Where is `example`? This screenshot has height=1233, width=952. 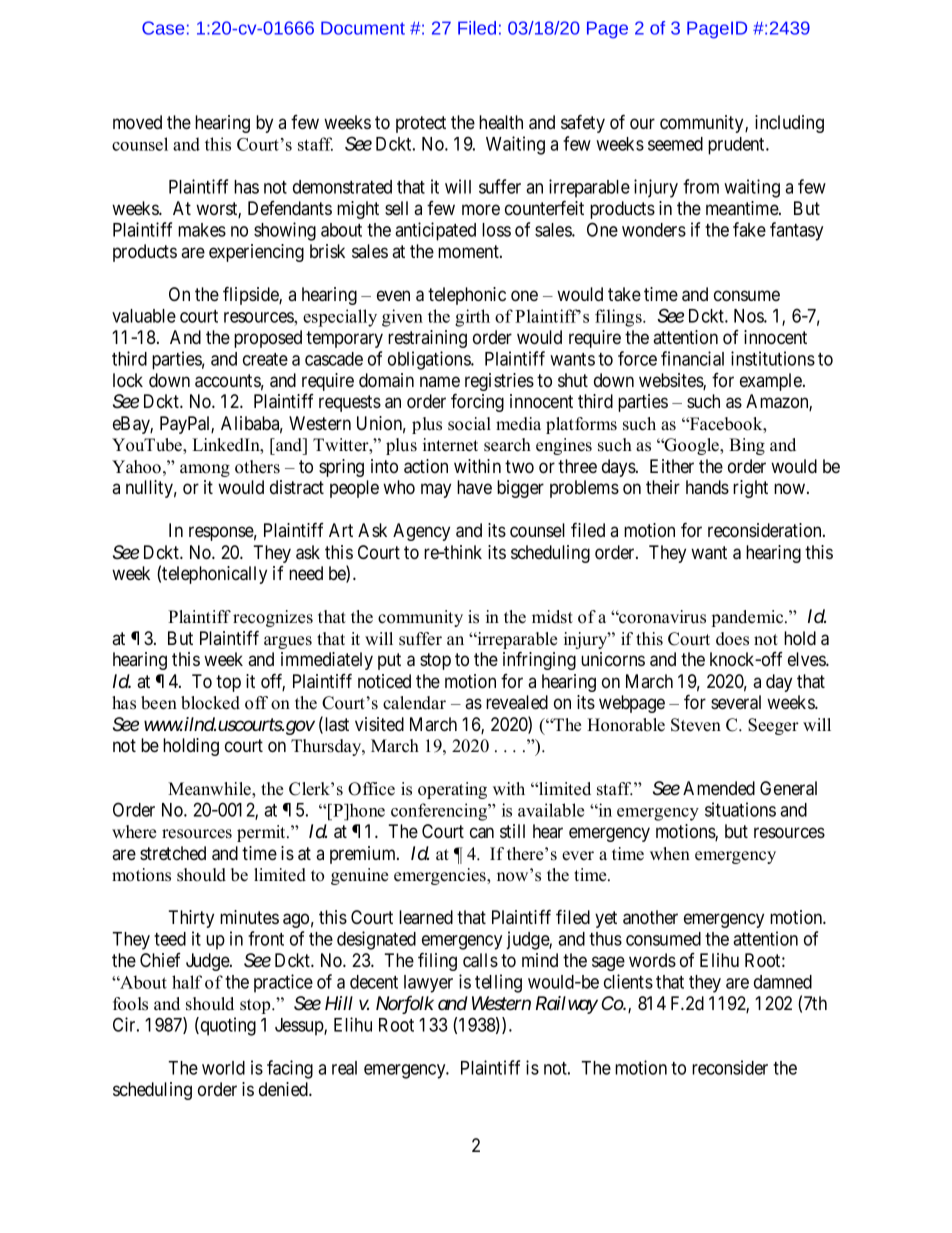 example is located at coordinates (772, 382).
